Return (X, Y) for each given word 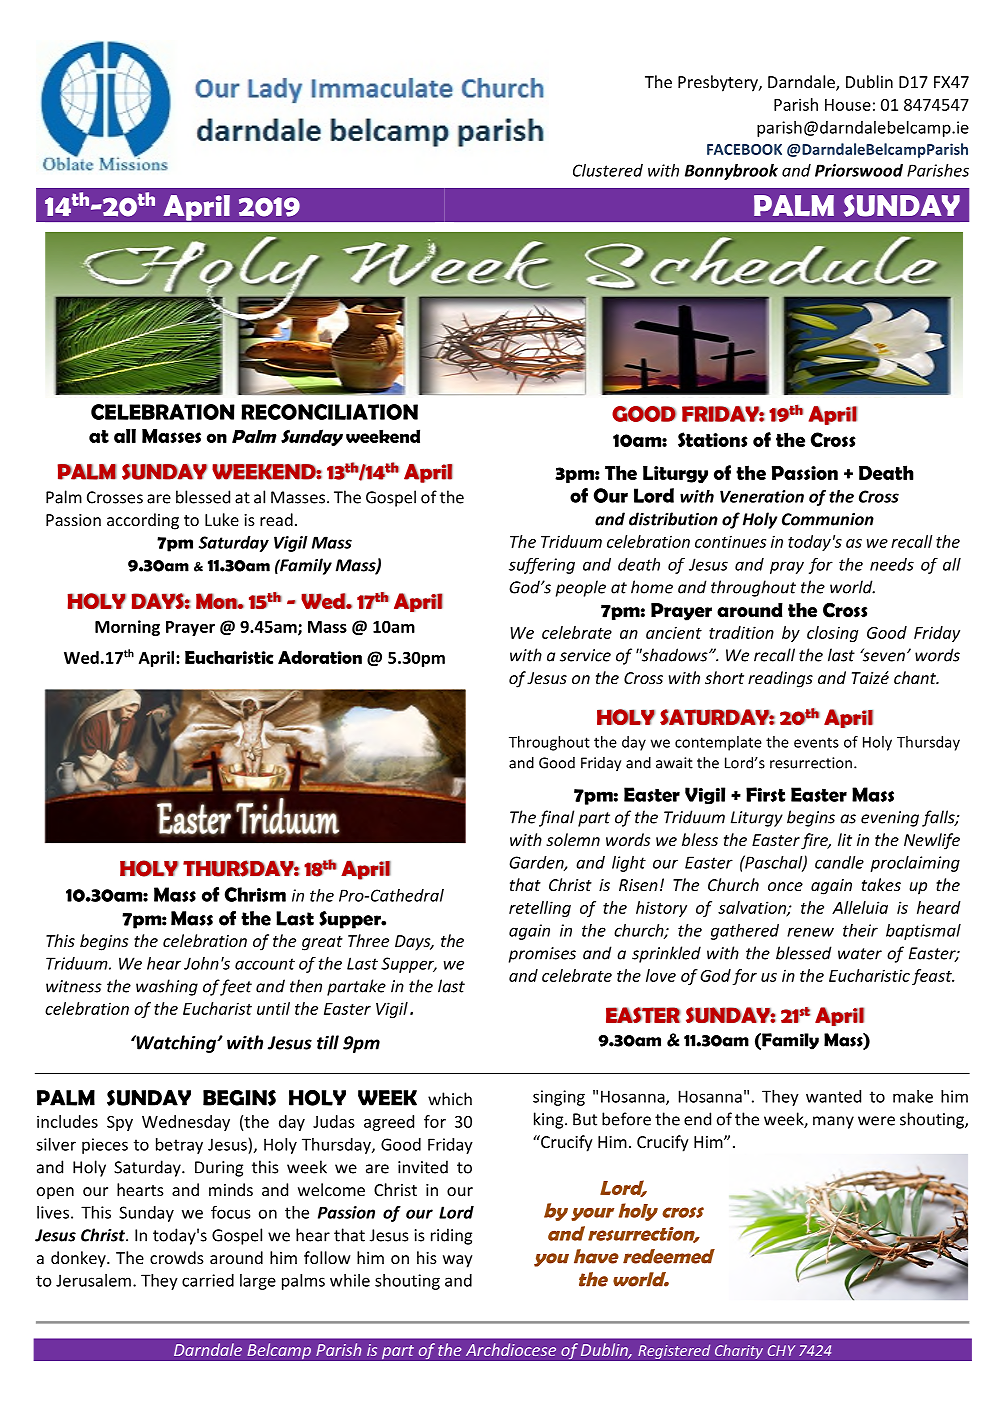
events (816, 743)
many (833, 1122)
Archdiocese (511, 1349)
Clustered (608, 170)
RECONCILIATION (329, 412)
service (585, 655)
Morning (127, 628)
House (848, 105)
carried (208, 1280)
